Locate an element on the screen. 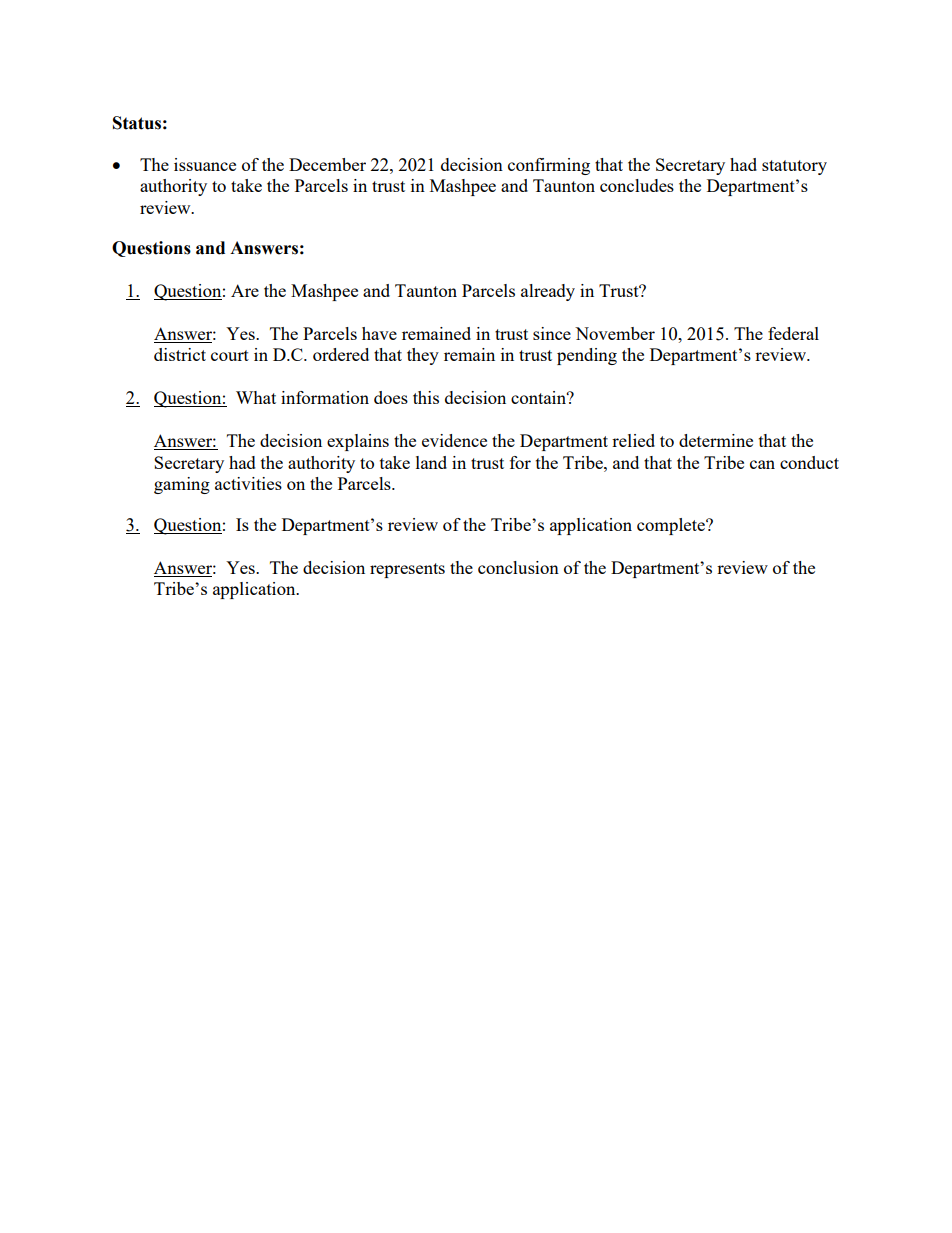  court is located at coordinates (230, 355).
